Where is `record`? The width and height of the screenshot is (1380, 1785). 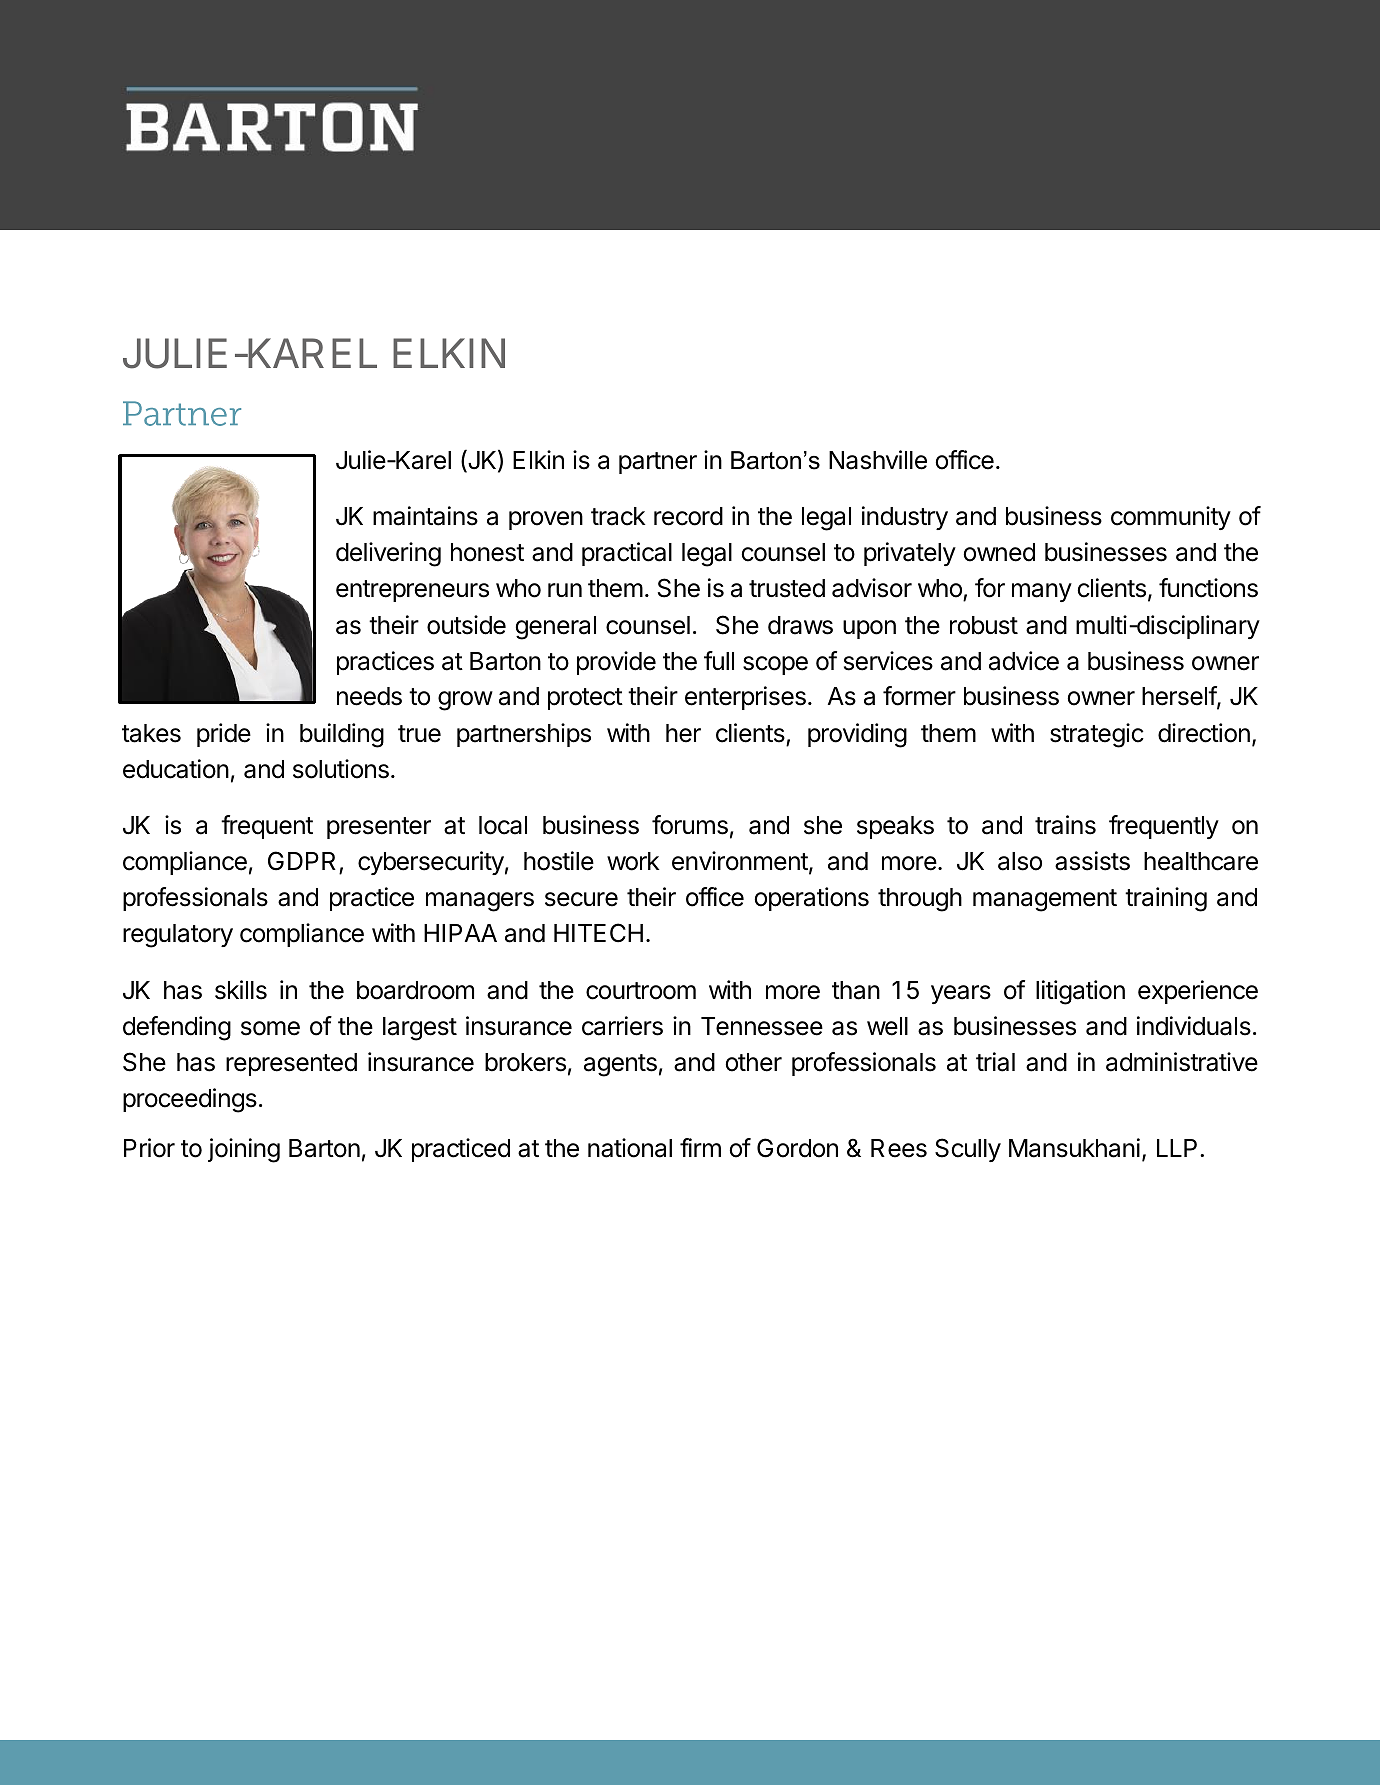 record is located at coordinates (688, 516).
